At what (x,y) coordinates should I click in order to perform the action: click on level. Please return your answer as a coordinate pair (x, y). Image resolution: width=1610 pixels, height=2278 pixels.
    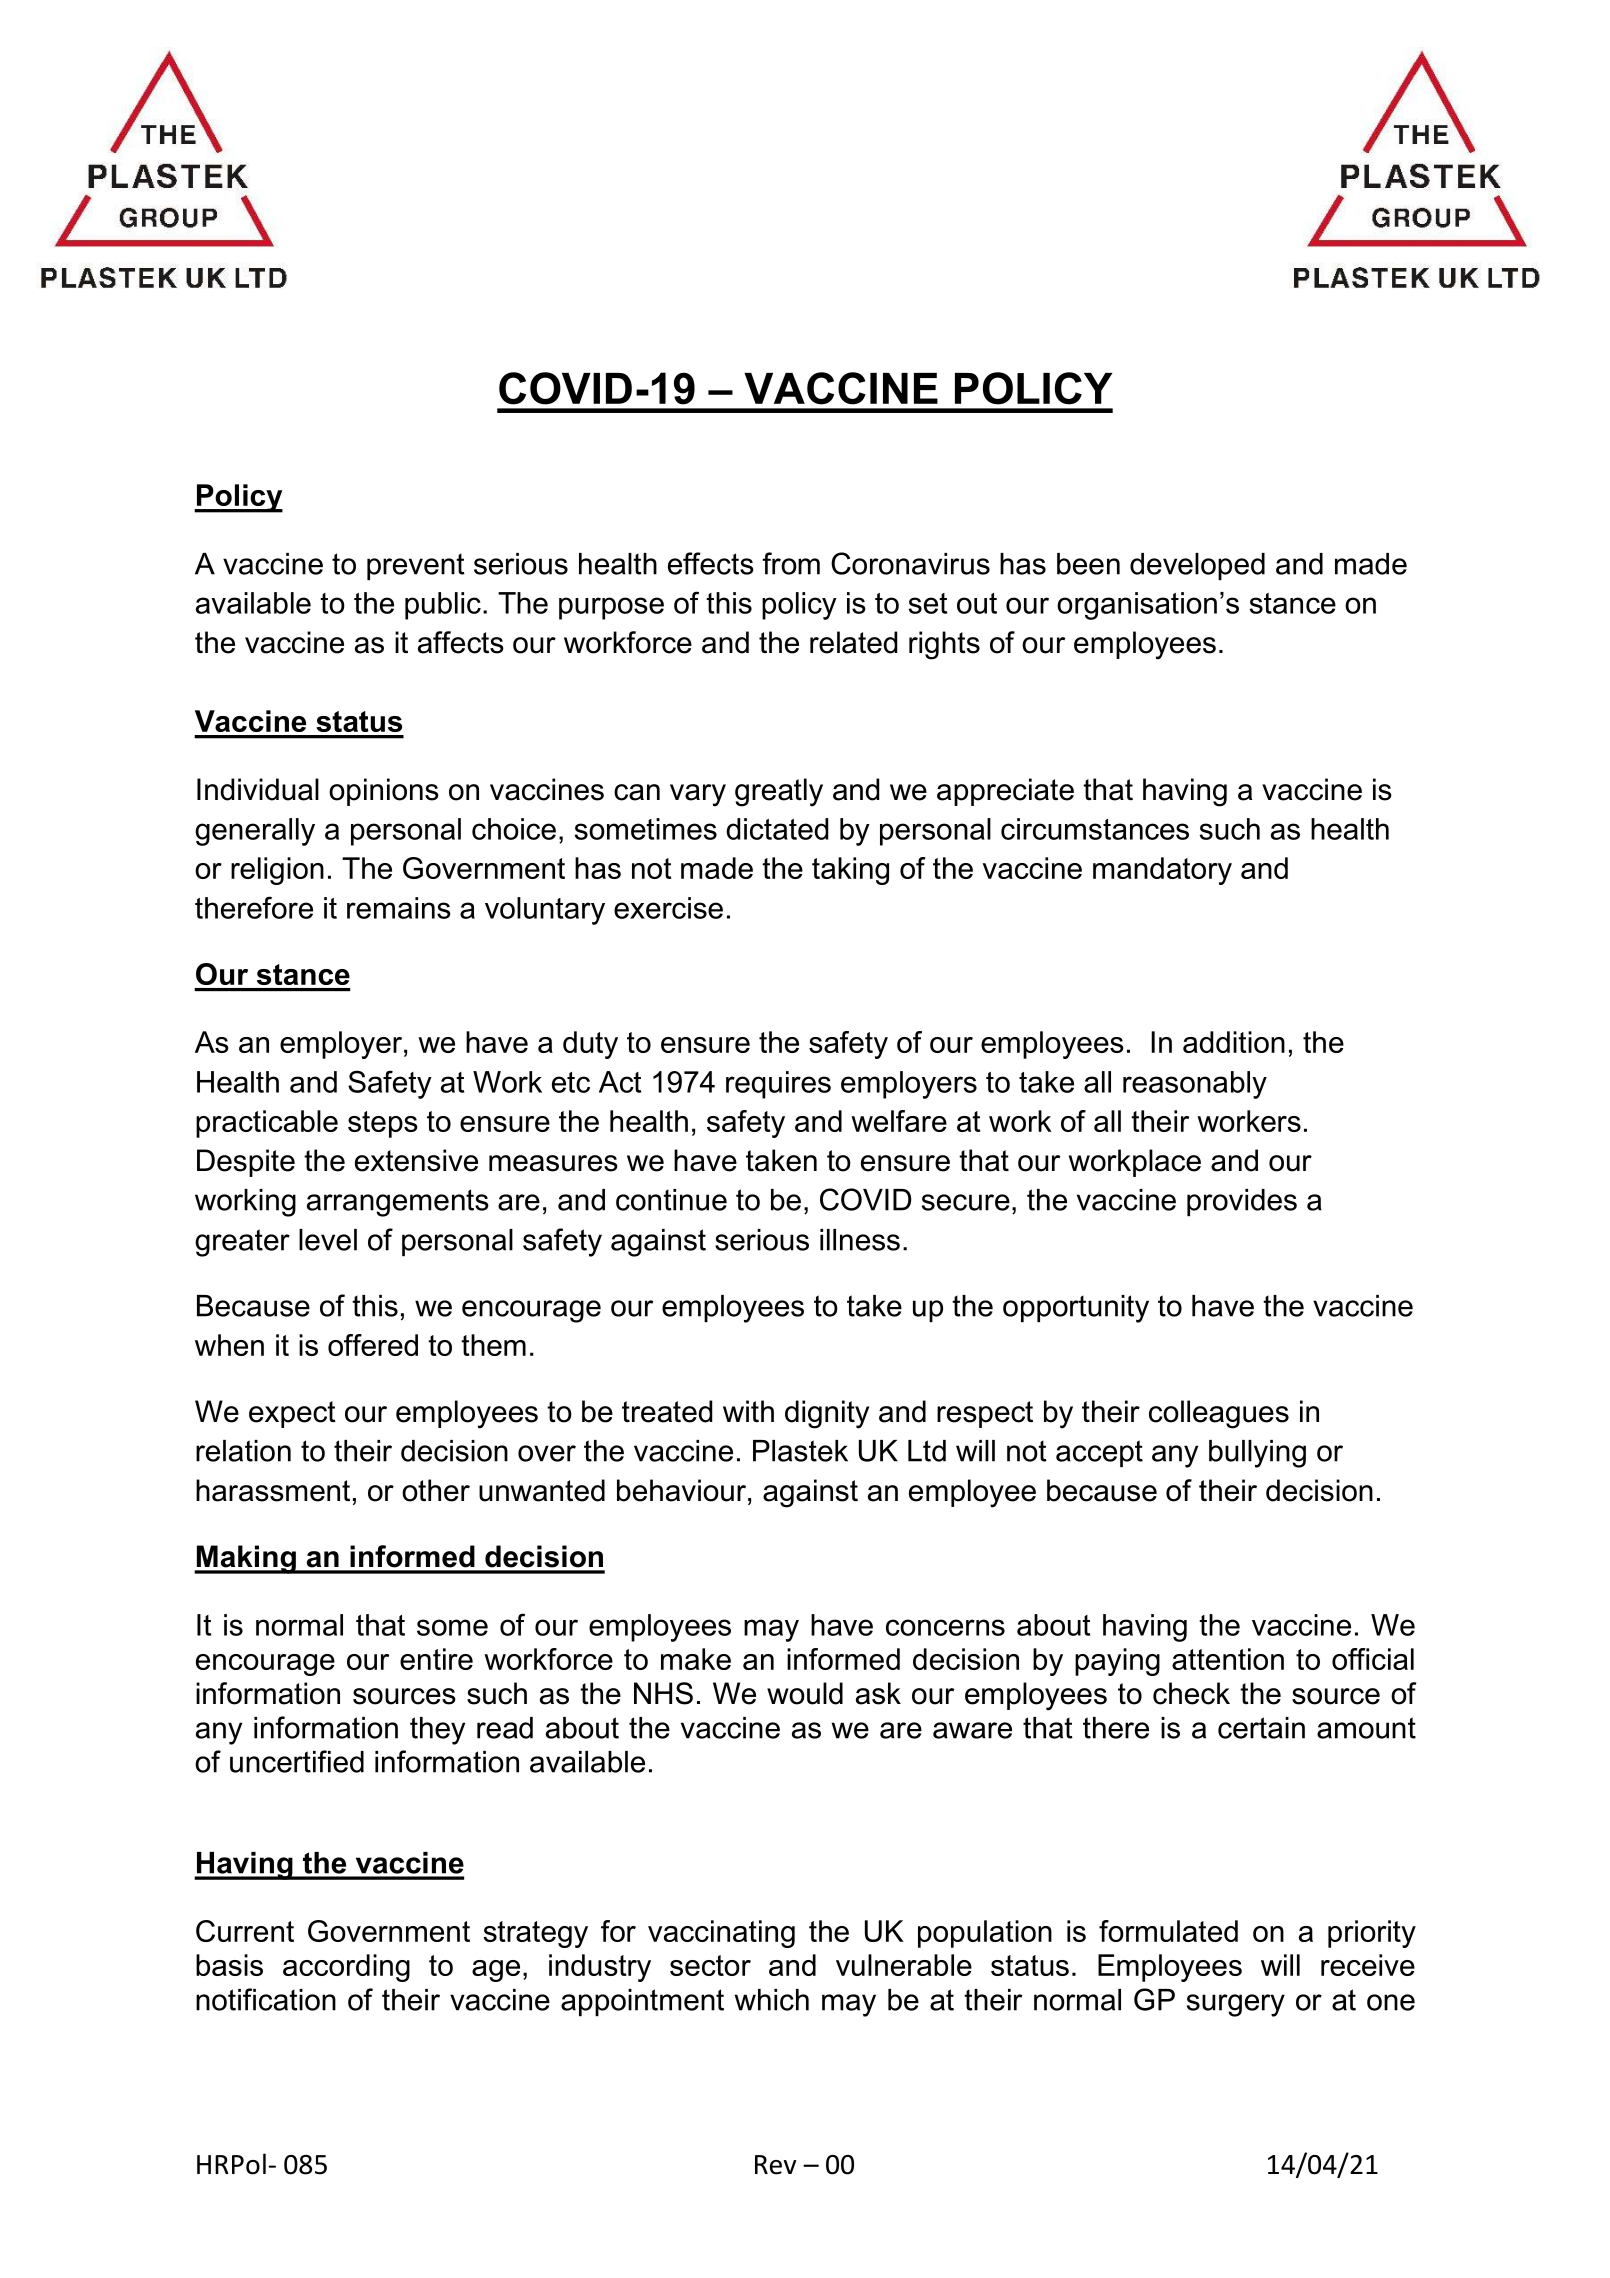
    Looking at the image, I should click on (328, 1240).
